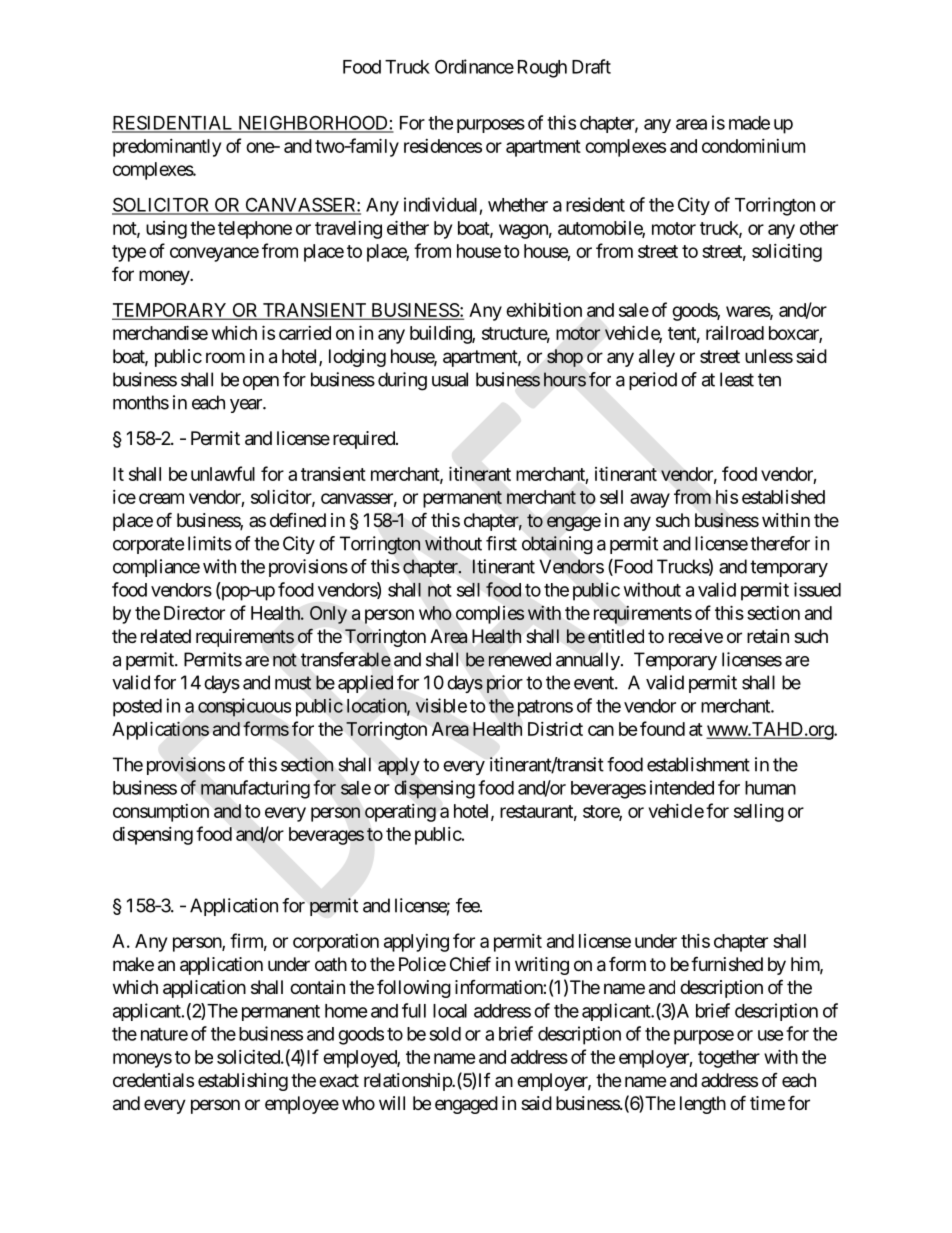 The image size is (952, 1233). Describe the element at coordinates (474, 66) in the screenshot. I see `Ordinance` at that location.
